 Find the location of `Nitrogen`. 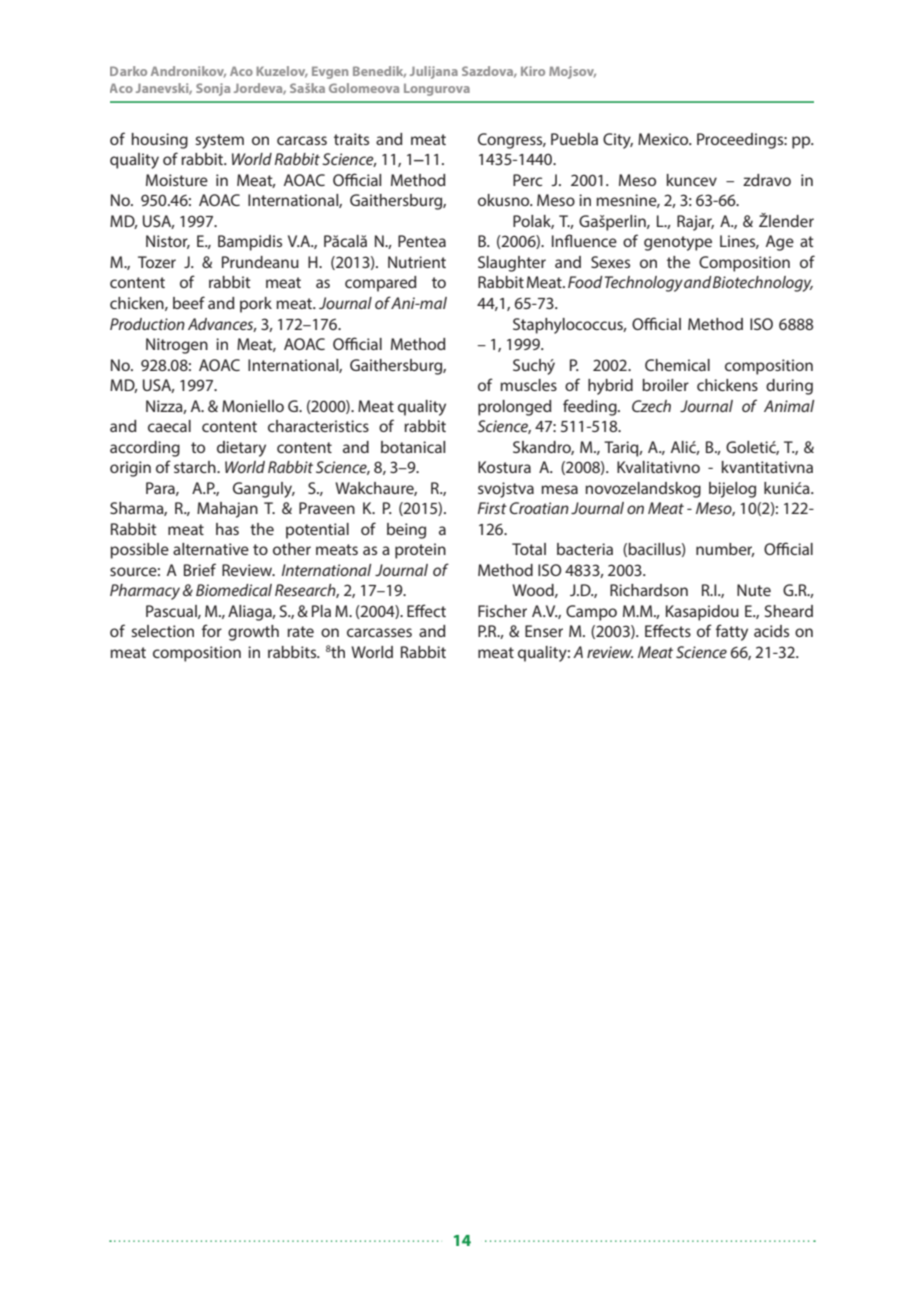

Nitrogen is located at coordinates (177, 346).
